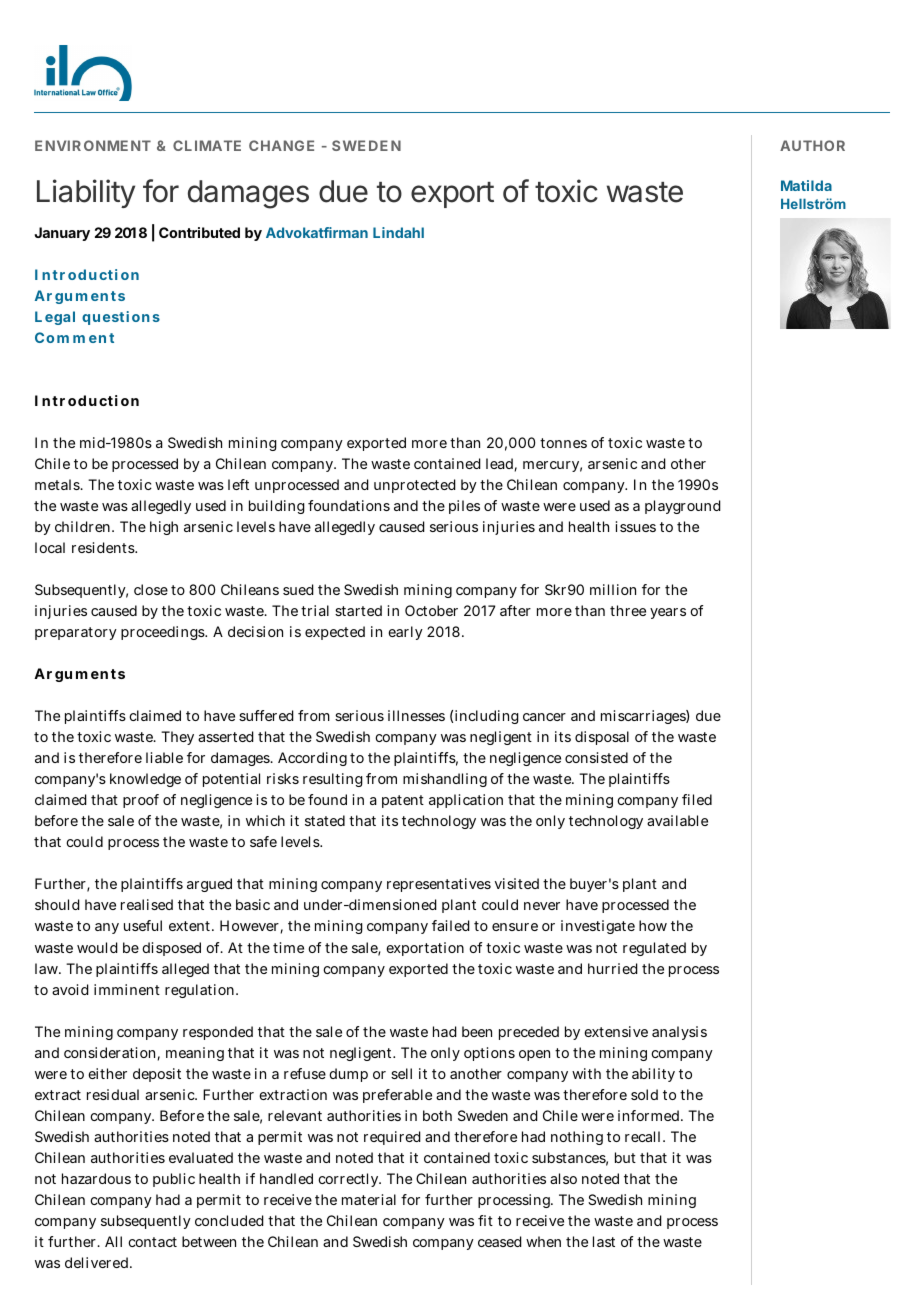  What do you see at coordinates (164, 528) in the screenshot?
I see `high` at bounding box center [164, 528].
